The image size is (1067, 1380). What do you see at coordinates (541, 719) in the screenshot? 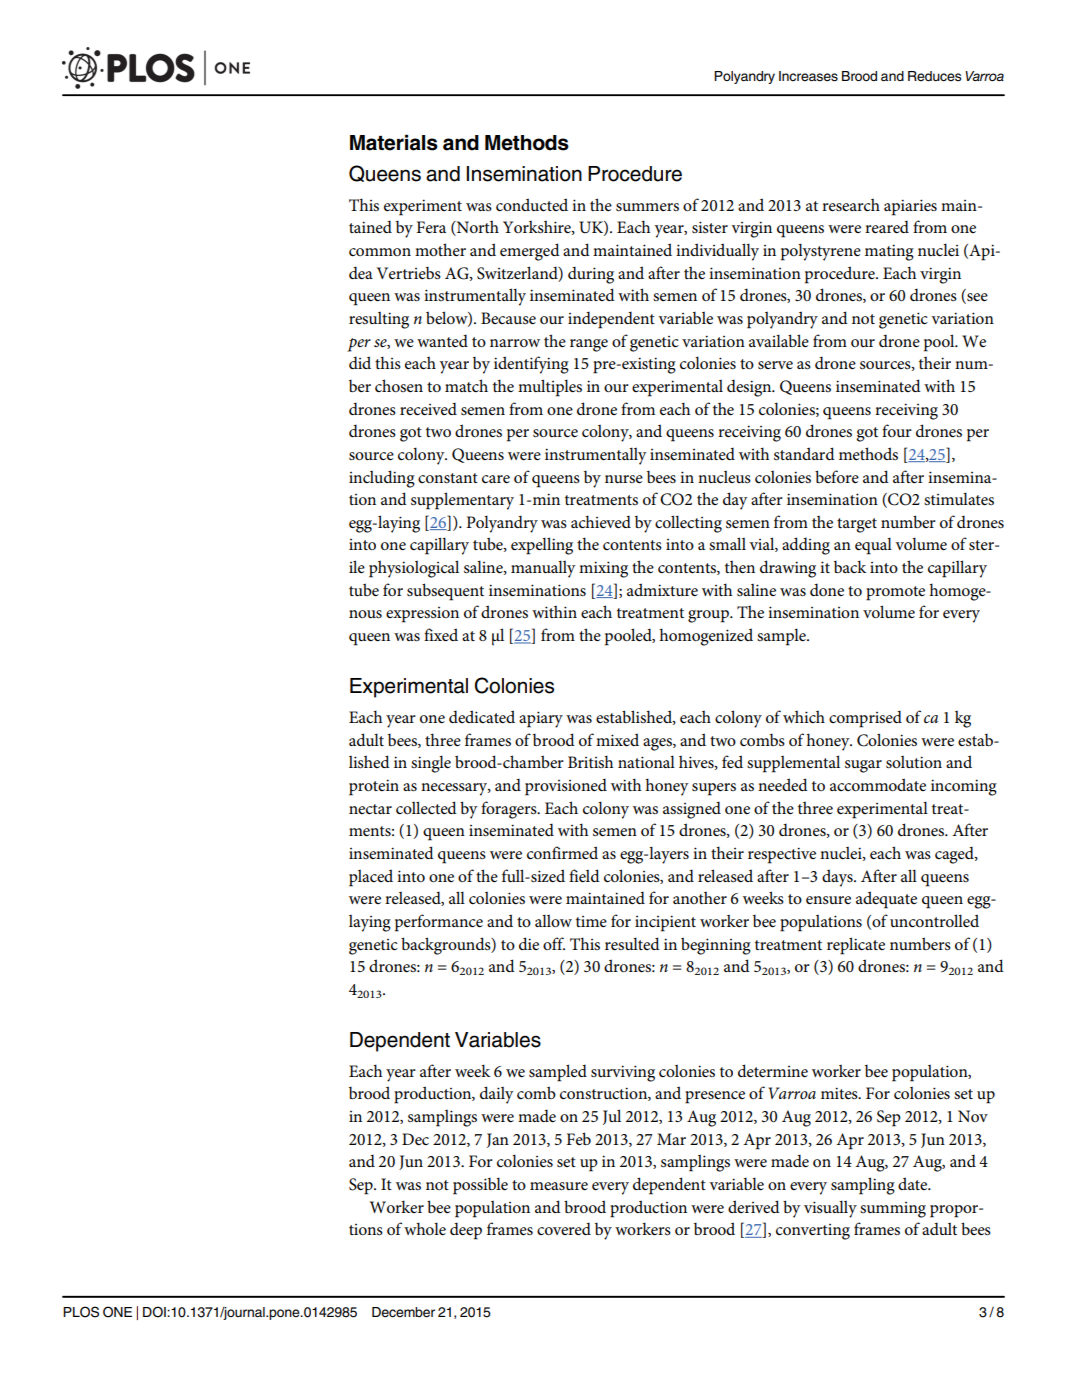
I see `apiary` at bounding box center [541, 719].
